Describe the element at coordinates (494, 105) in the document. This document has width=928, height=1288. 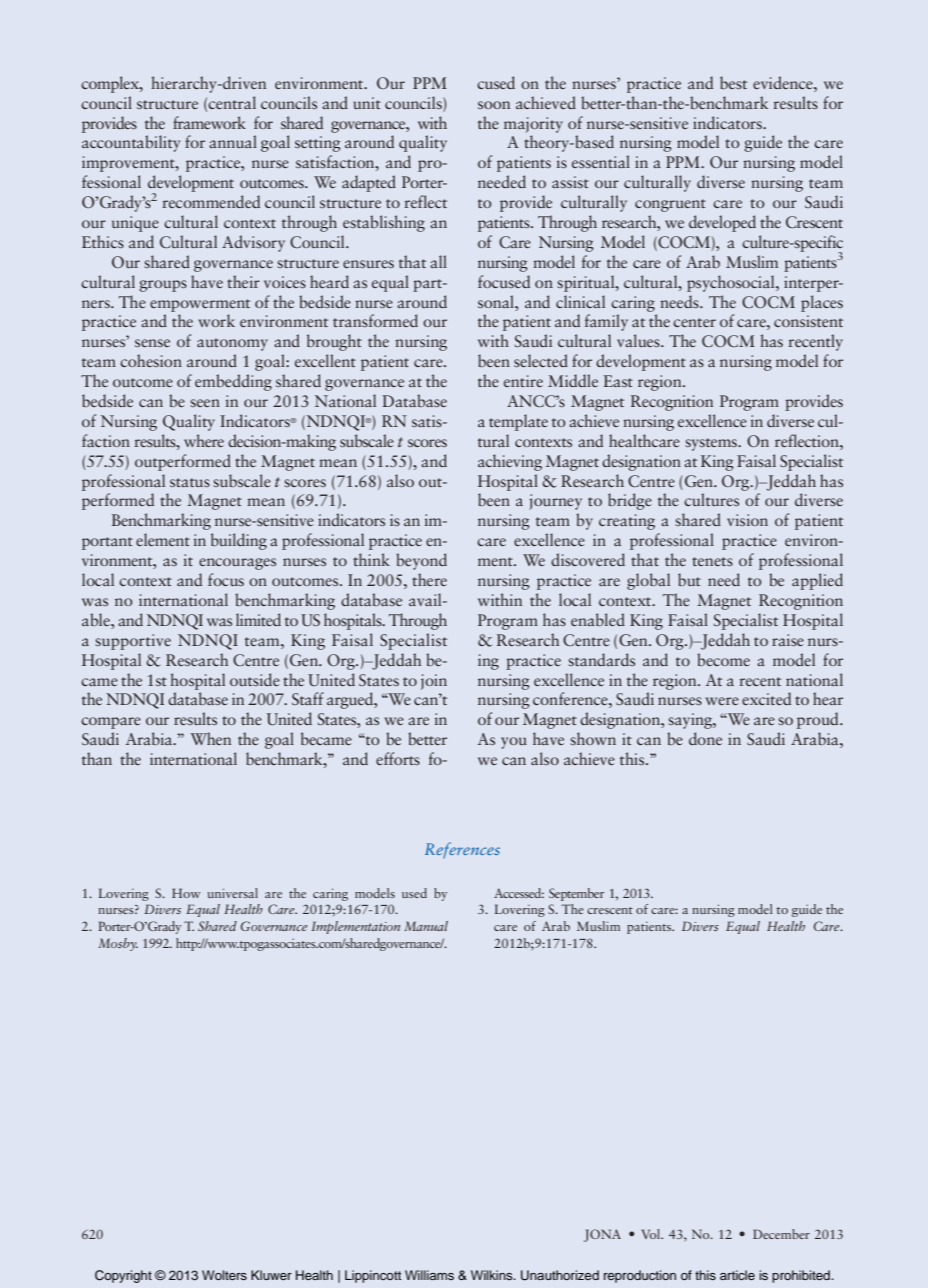
I see `soon` at that location.
